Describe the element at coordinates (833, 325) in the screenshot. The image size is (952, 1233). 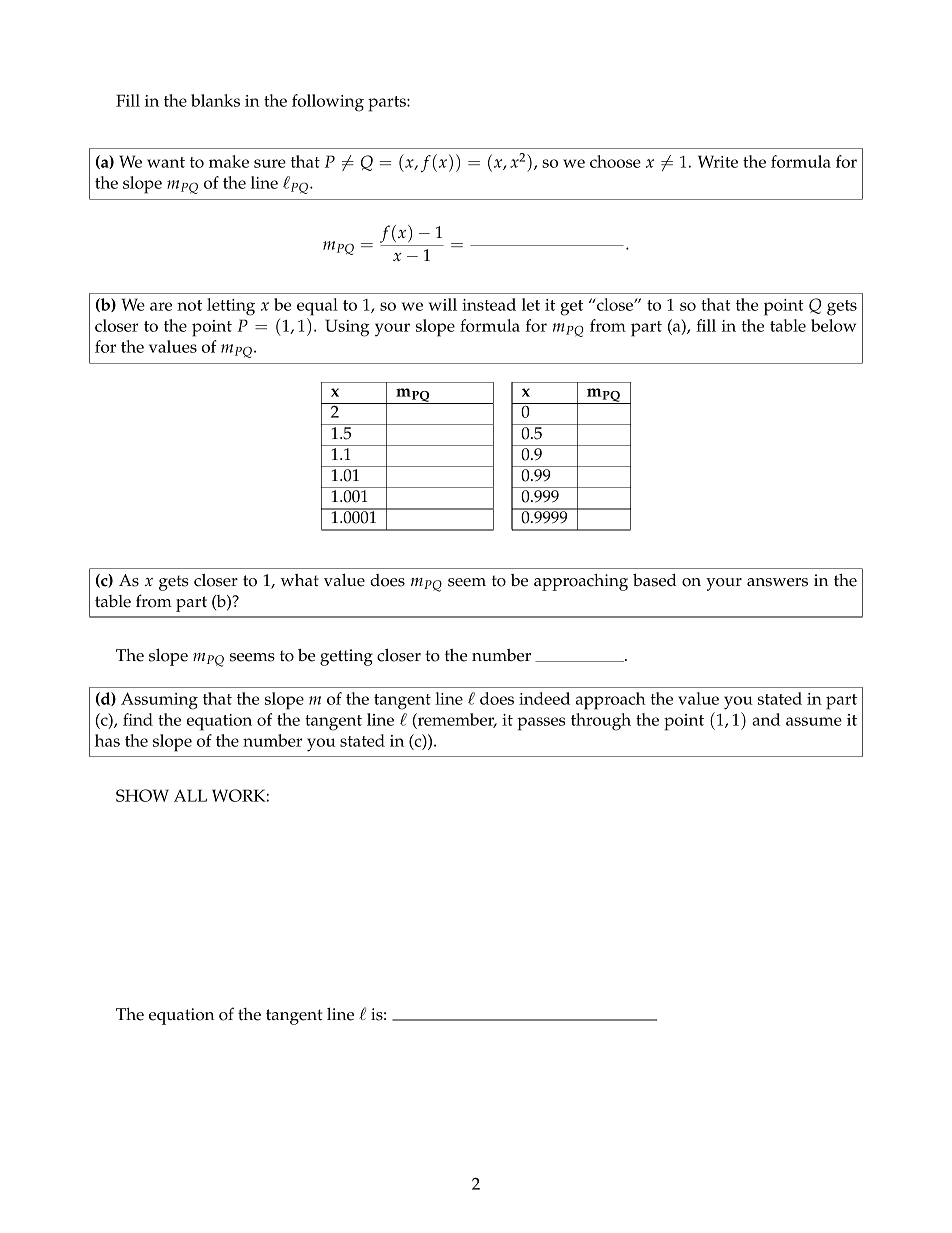
I see `below` at that location.
